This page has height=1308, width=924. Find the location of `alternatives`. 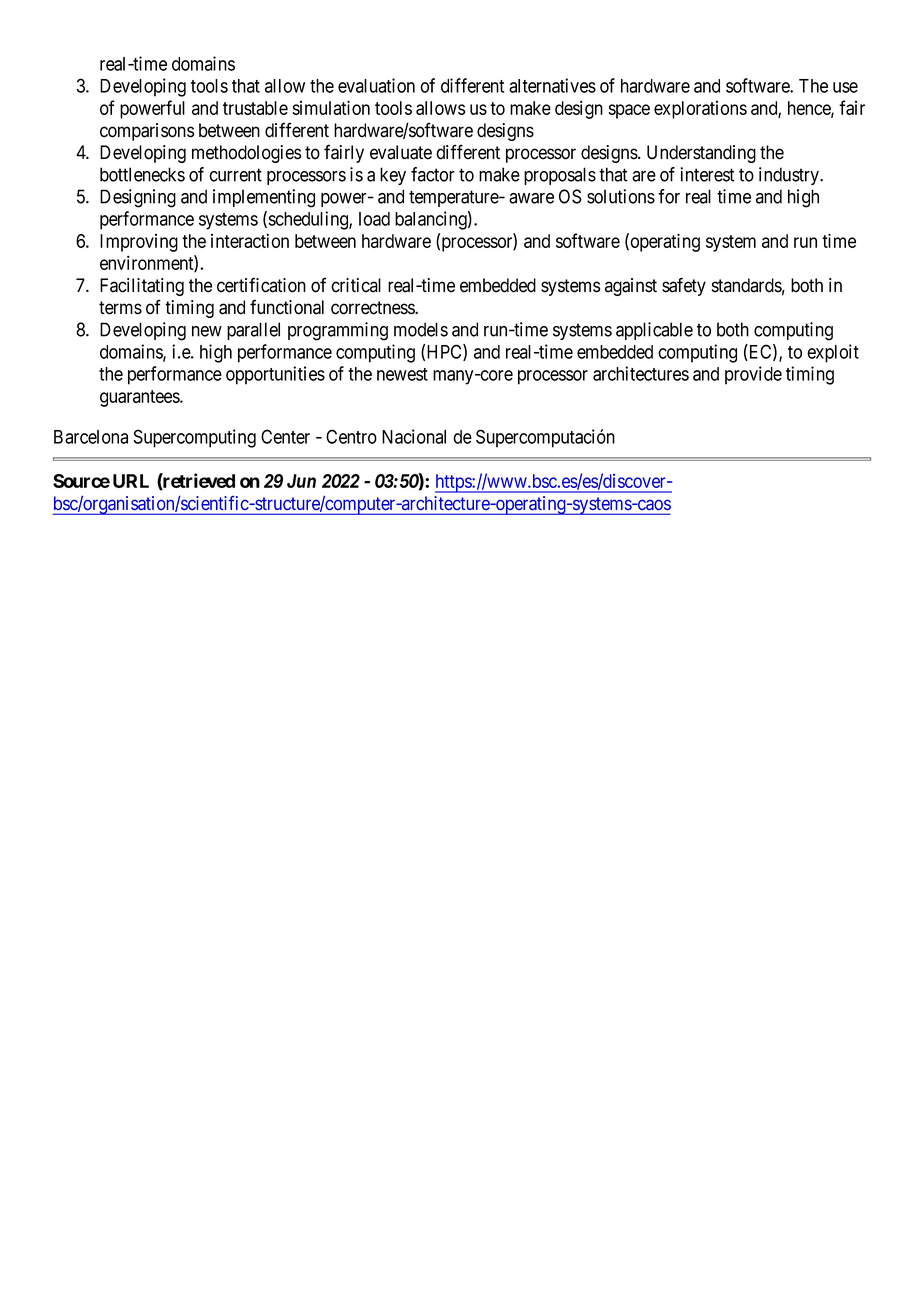

alternatives is located at coordinates (552, 85).
